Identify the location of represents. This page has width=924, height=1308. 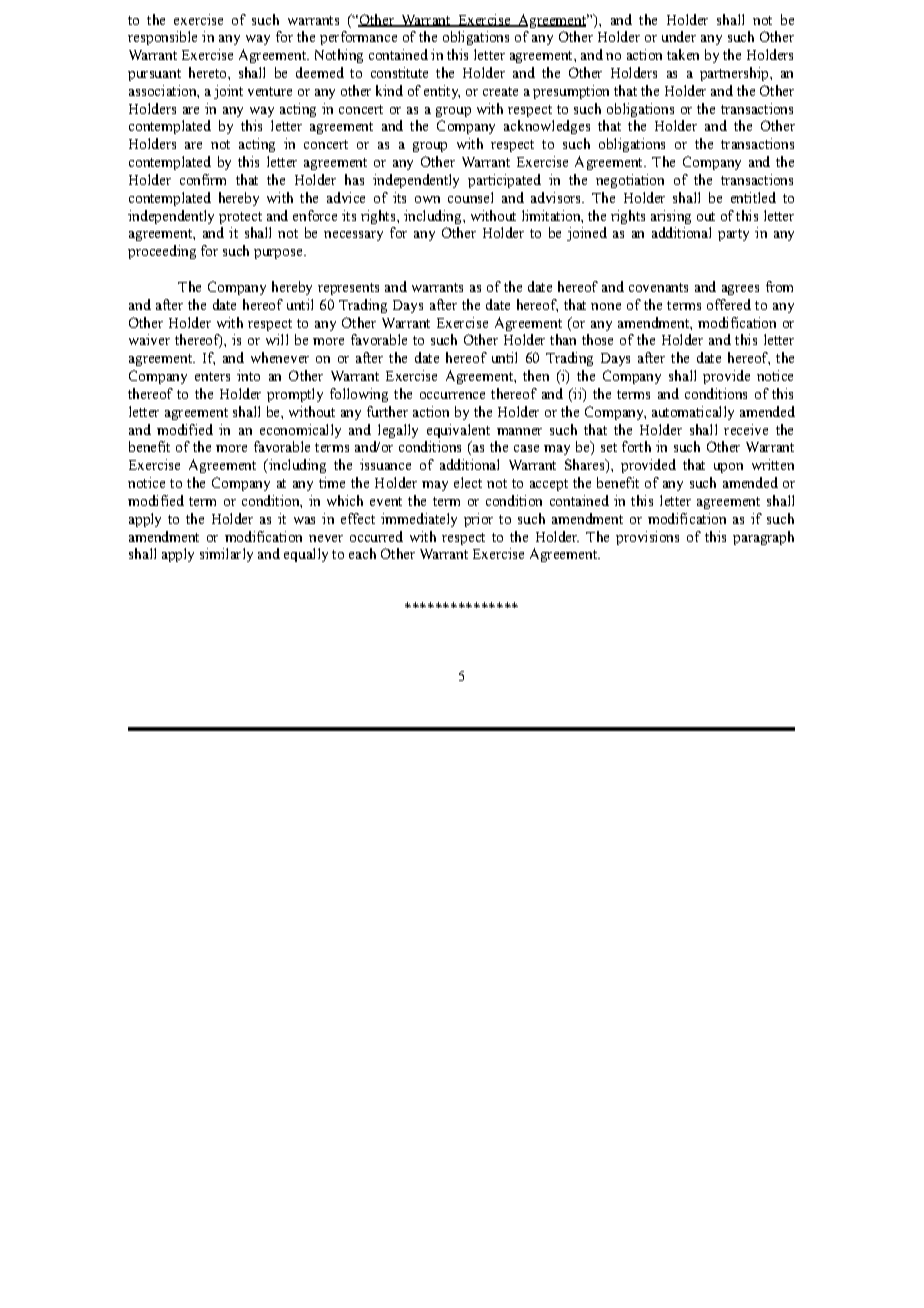
(348, 289).
